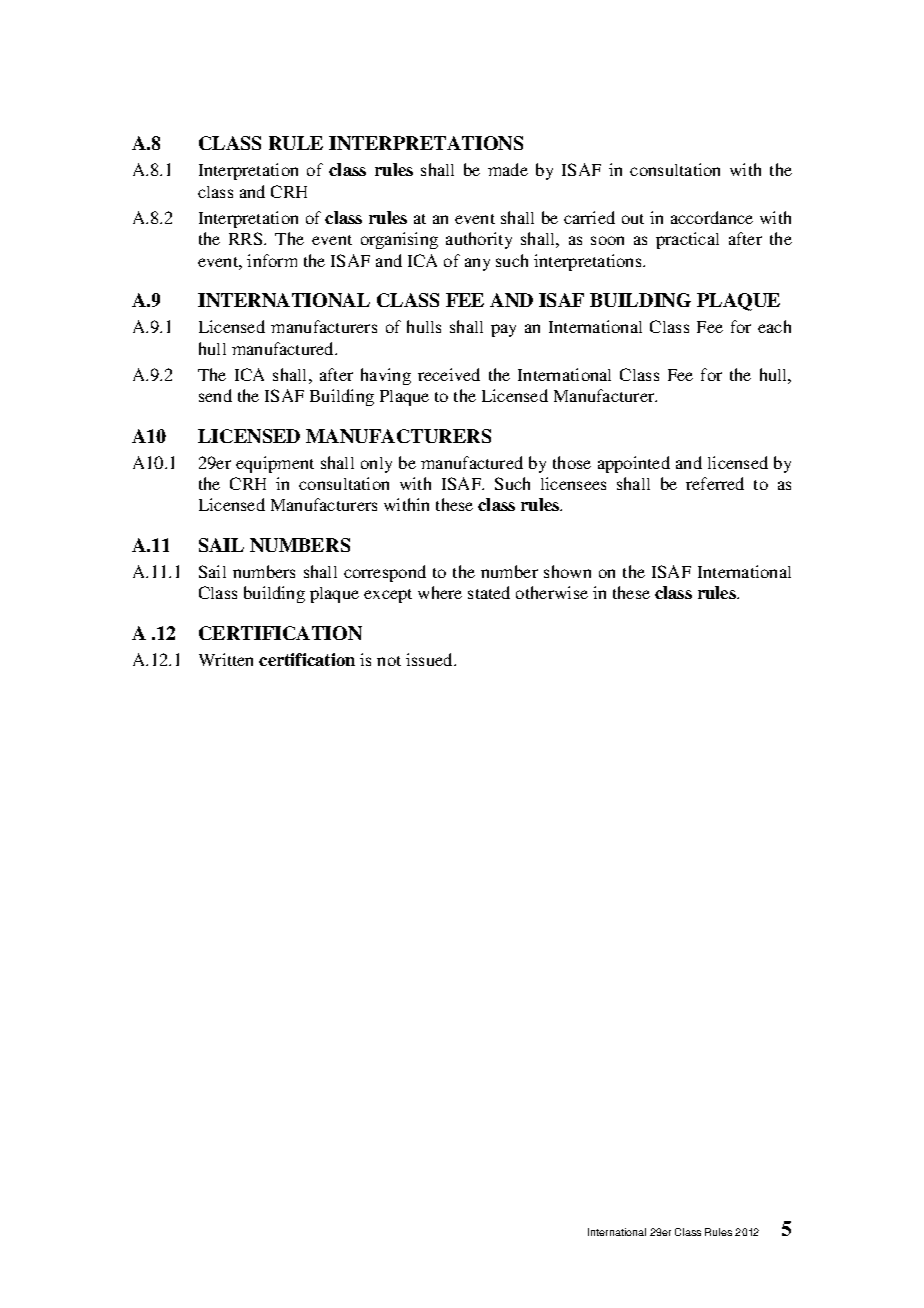 This screenshot has height=1308, width=924. Describe the element at coordinates (712, 217) in the screenshot. I see `accordance` at that location.
